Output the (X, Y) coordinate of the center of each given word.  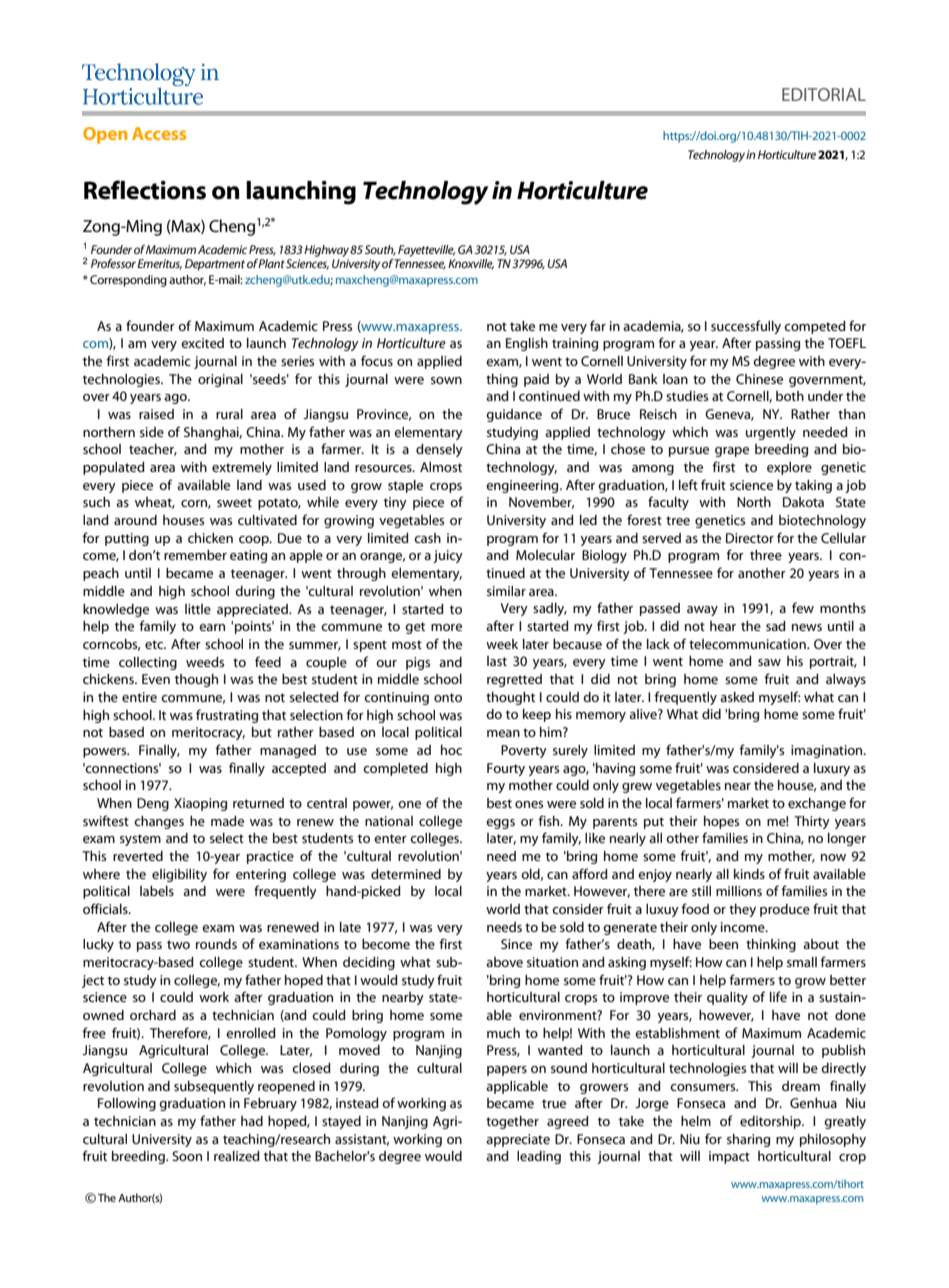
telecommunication (748, 644)
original (220, 380)
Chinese (759, 379)
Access (159, 133)
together (512, 1122)
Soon (187, 1156)
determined (406, 874)
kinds (749, 874)
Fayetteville (426, 251)
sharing (748, 1140)
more (446, 627)
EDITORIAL (824, 94)
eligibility (179, 875)
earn (212, 627)
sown (446, 380)
